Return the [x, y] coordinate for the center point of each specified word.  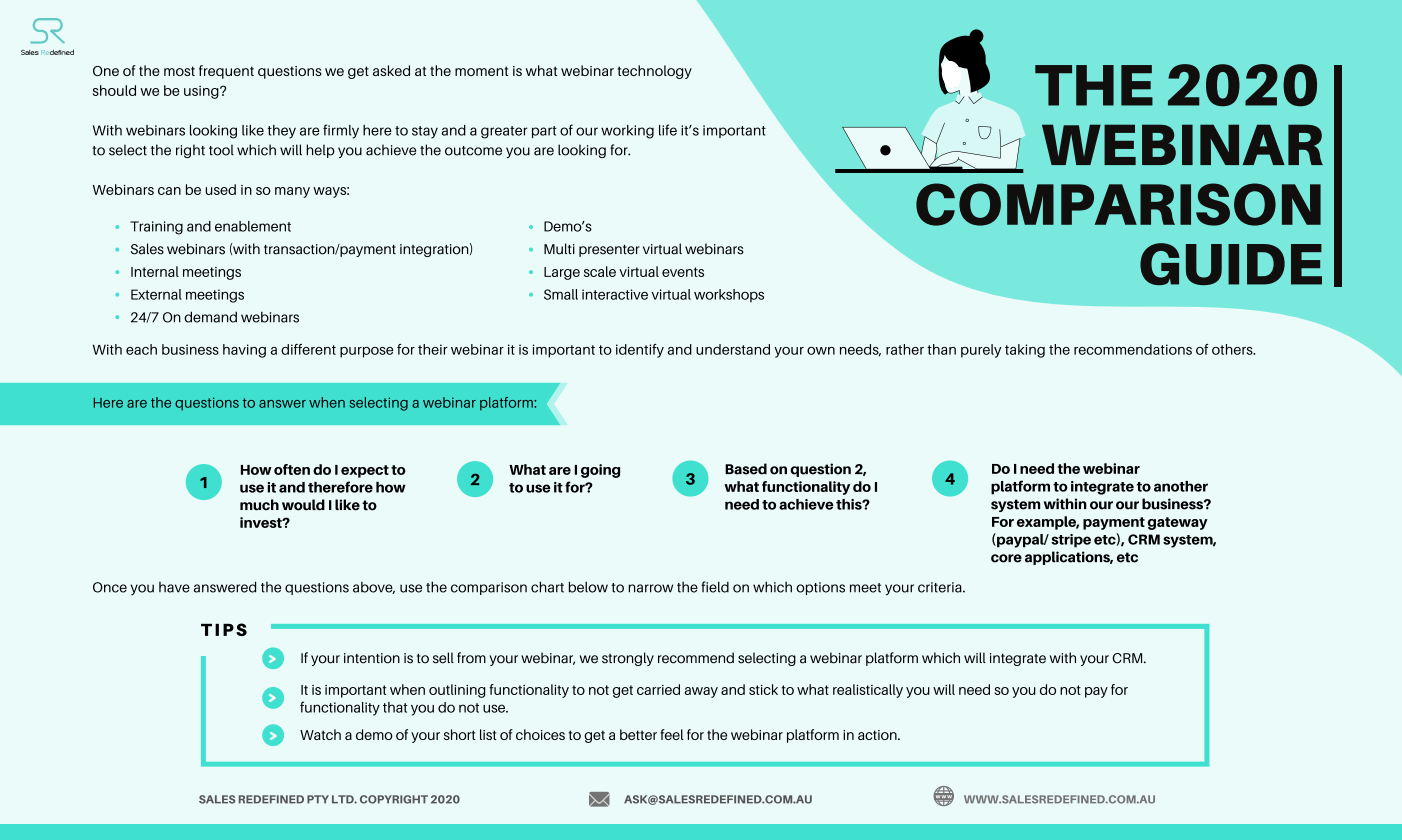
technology [654, 72]
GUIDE [1231, 264]
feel [672, 734]
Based [746, 469]
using [202, 92]
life [668, 130]
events [683, 272]
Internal [155, 271]
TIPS [224, 629]
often [292, 469]
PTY [318, 799]
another [1181, 486]
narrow [650, 588]
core [1006, 558]
